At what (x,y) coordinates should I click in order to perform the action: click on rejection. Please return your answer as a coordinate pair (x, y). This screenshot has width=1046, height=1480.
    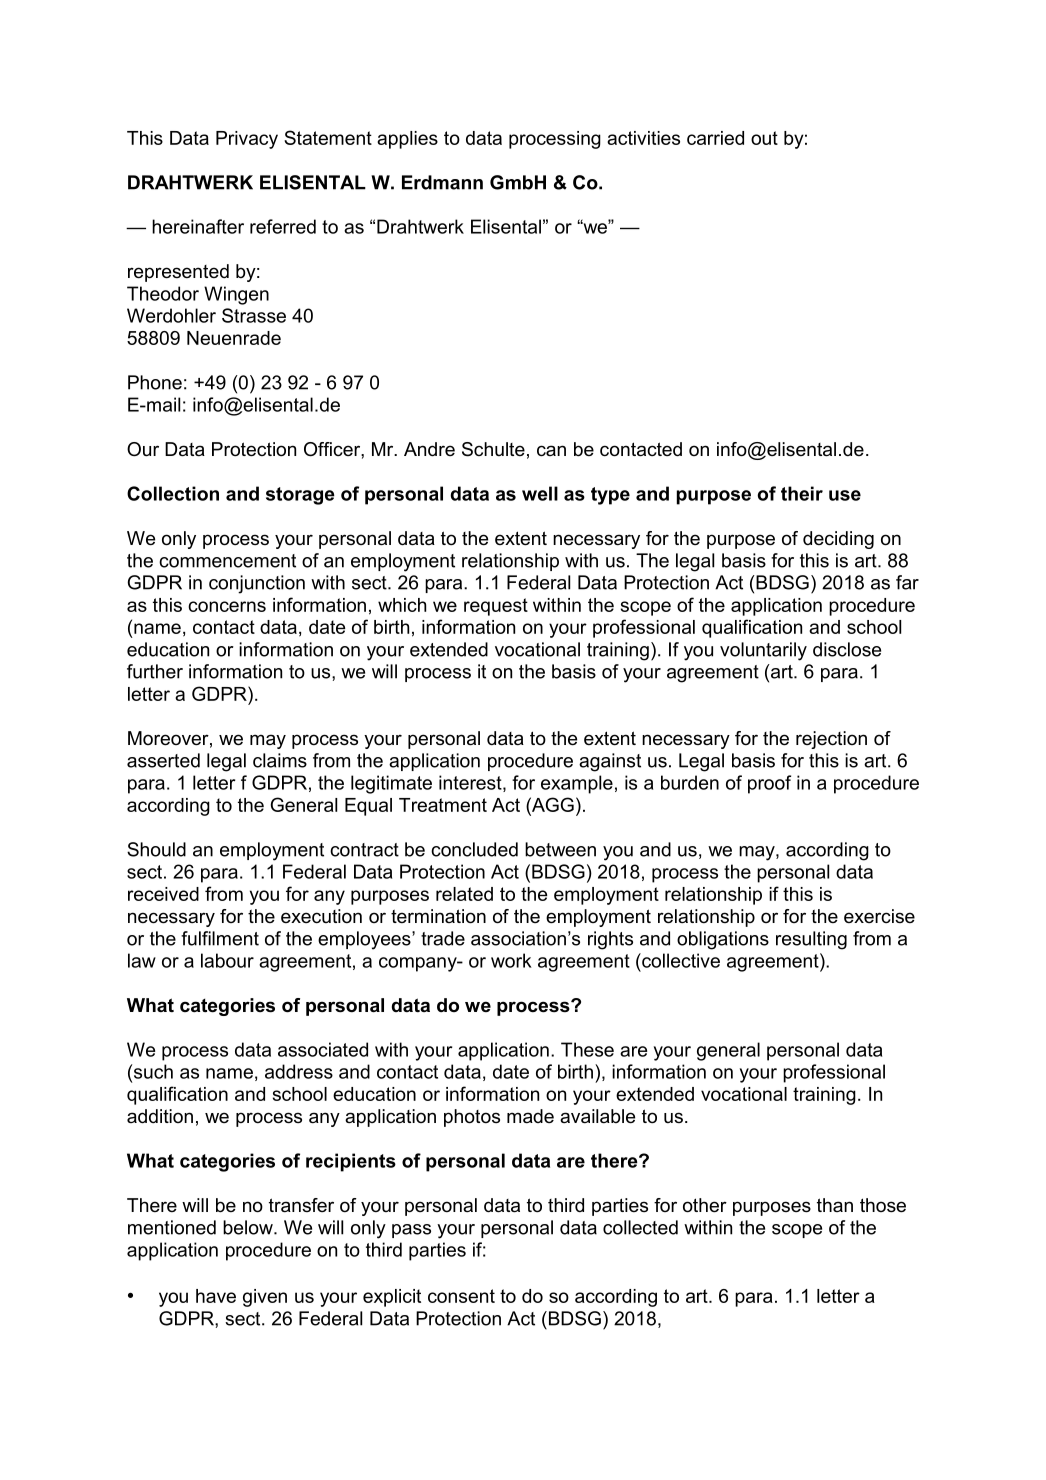
    Looking at the image, I should click on (831, 740).
